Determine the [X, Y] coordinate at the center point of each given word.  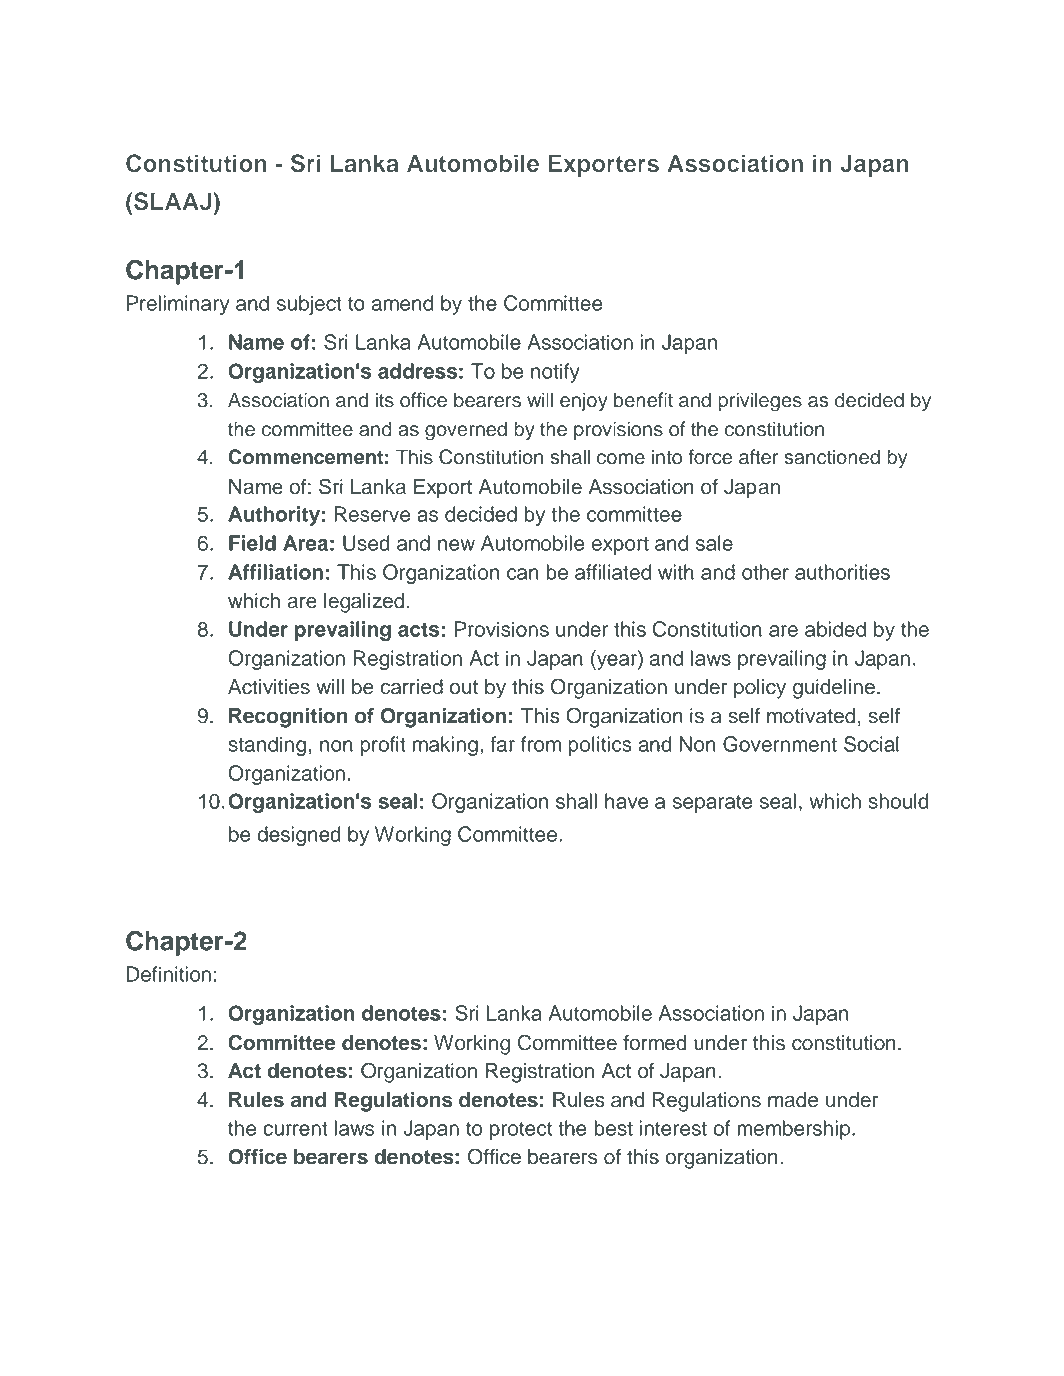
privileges [760, 402]
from [541, 744]
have [627, 801]
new [456, 545]
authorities [842, 572]
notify [555, 373]
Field [252, 543]
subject [309, 305]
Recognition [288, 718]
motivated [811, 716]
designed [299, 836]
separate [713, 804]
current [295, 1129]
